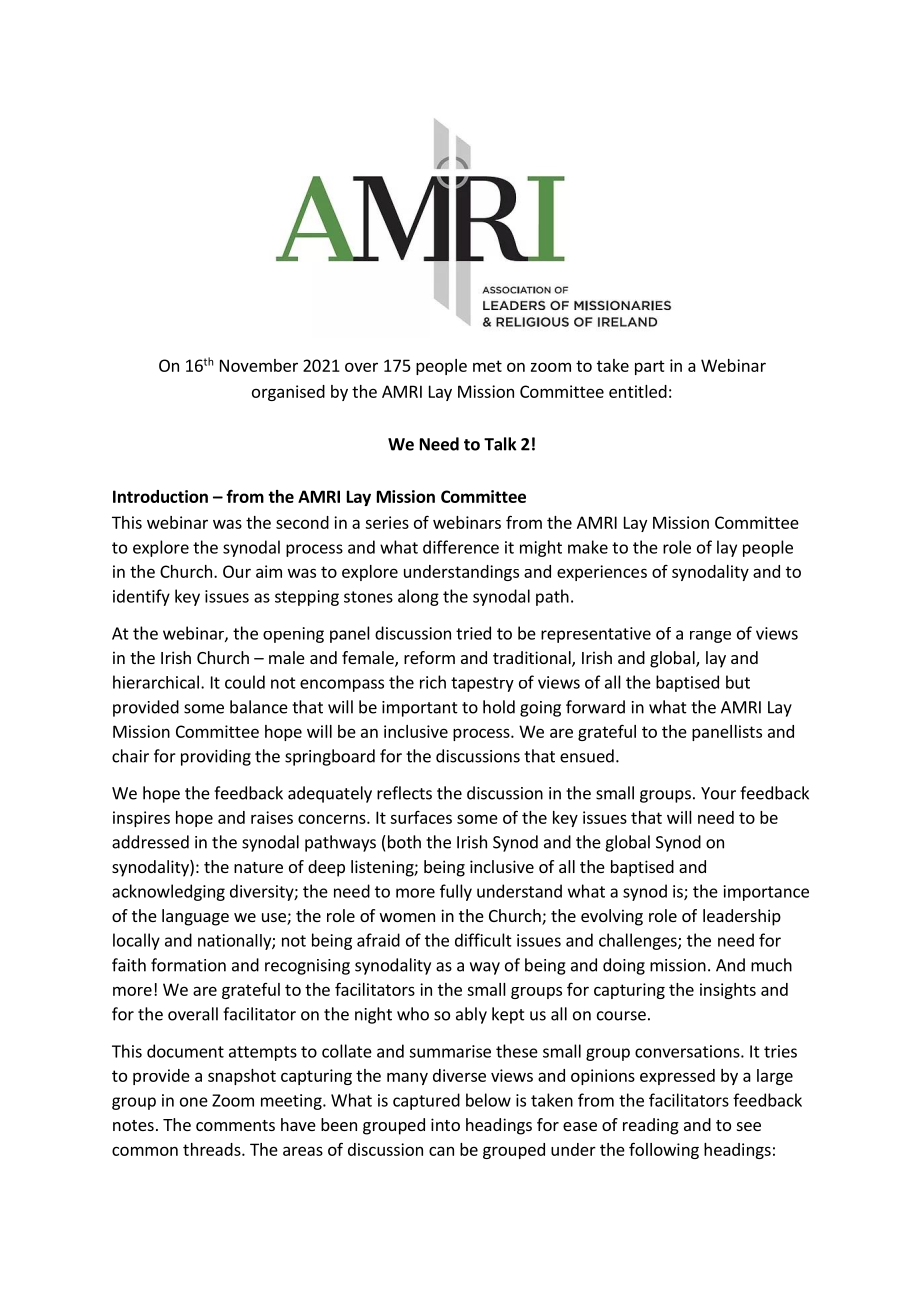 The image size is (924, 1308). I want to click on November, so click(259, 365).
